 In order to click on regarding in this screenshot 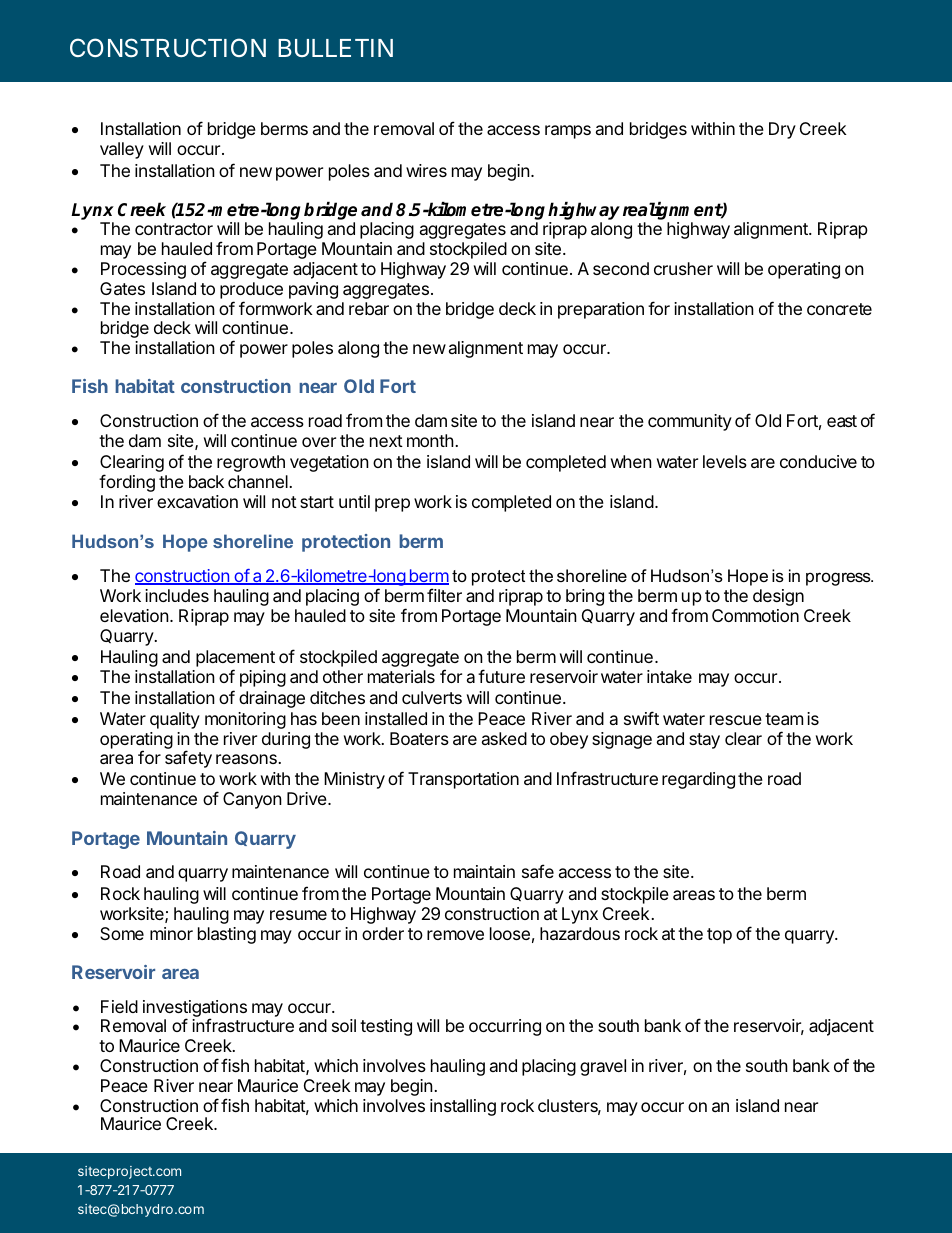, I will do `click(698, 780)`.
